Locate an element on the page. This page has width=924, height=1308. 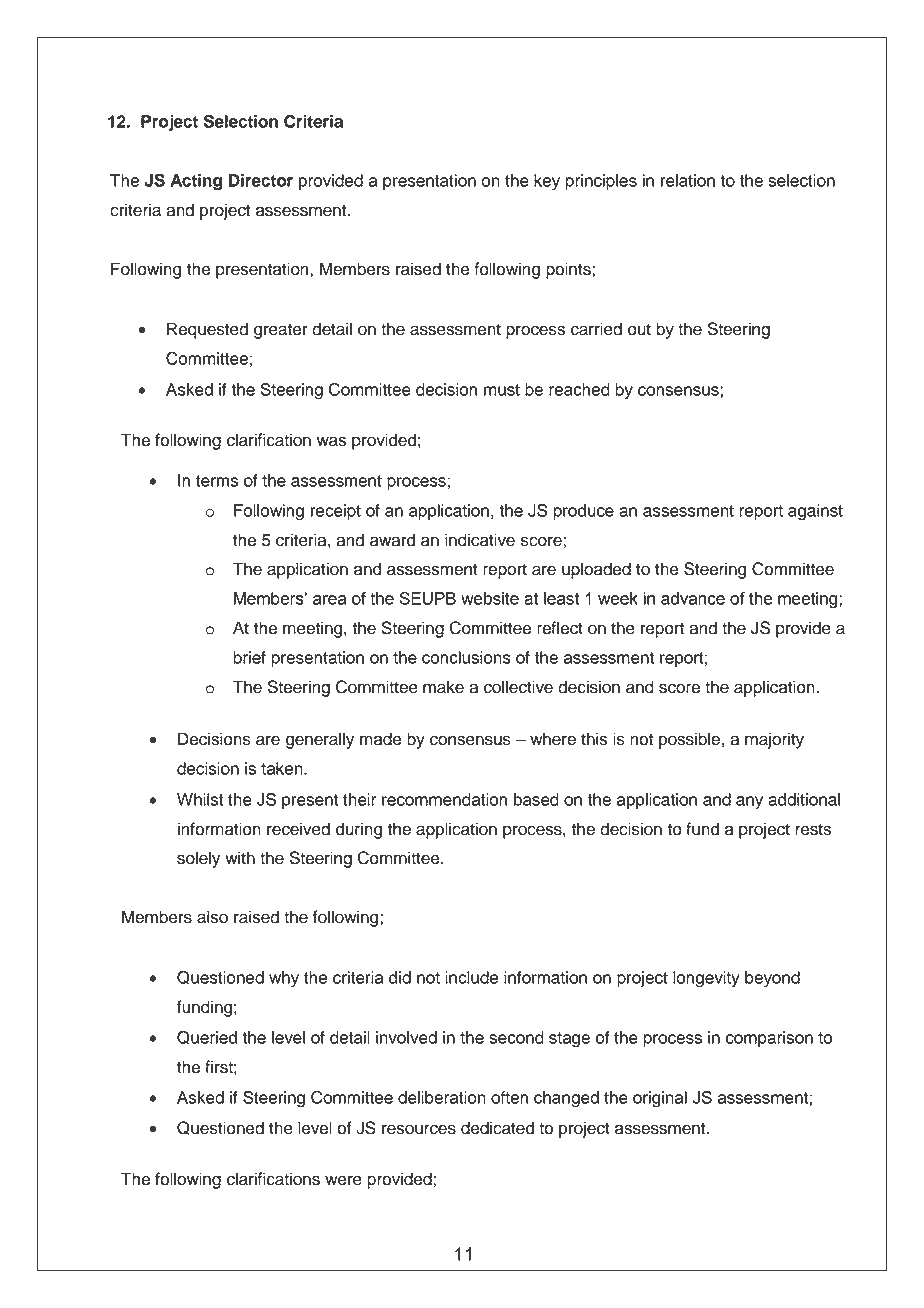
majority is located at coordinates (774, 740).
